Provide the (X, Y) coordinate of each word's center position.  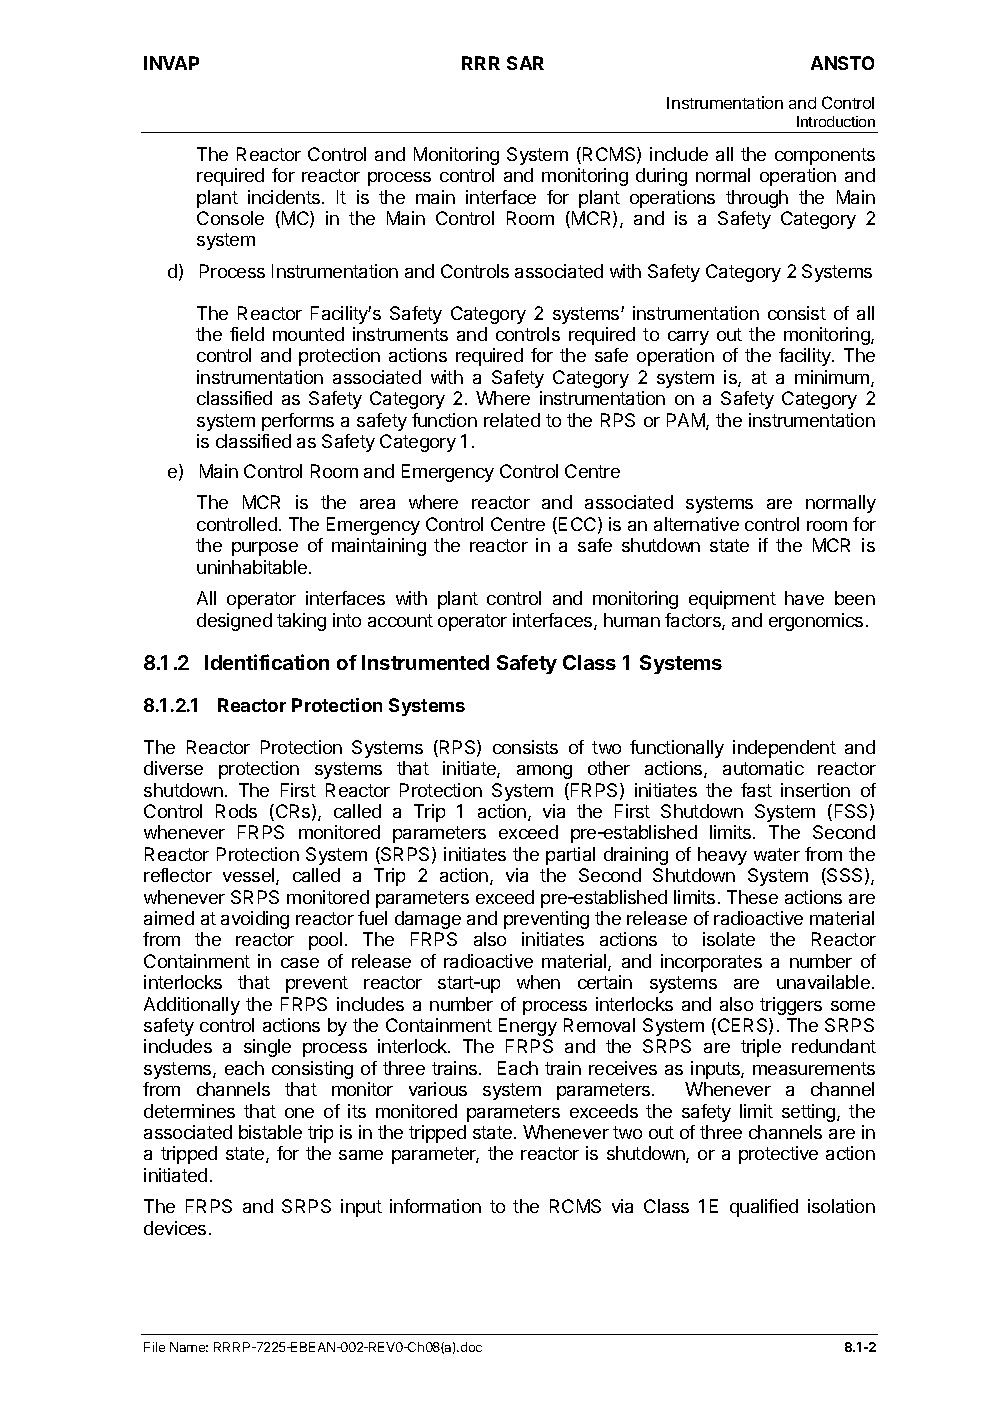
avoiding (255, 920)
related (512, 420)
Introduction (836, 121)
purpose (265, 549)
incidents (284, 197)
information (435, 1206)
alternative (696, 524)
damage (428, 920)
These (752, 897)
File (154, 1347)
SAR (525, 63)
